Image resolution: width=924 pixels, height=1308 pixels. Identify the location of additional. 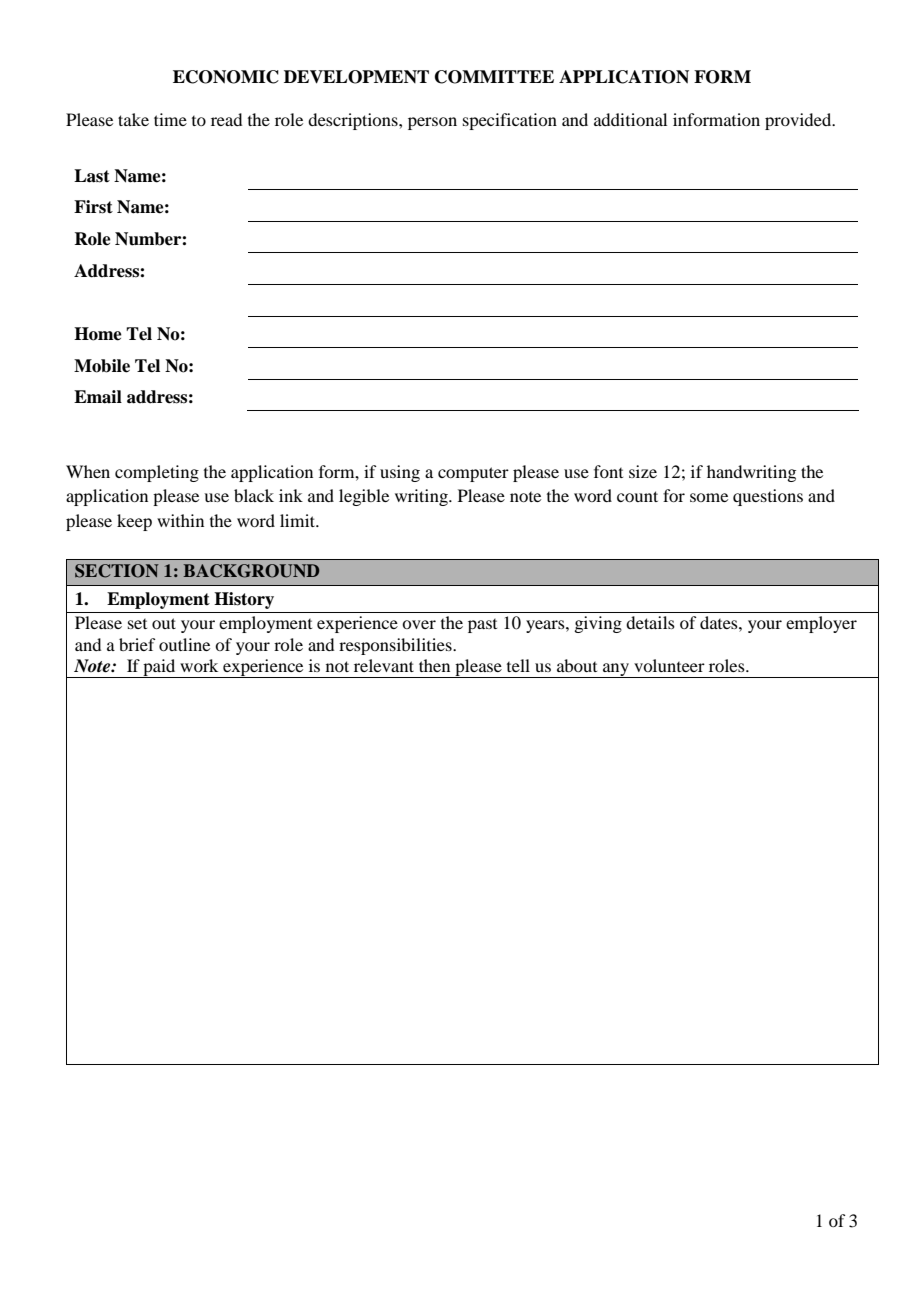
(630, 119).
